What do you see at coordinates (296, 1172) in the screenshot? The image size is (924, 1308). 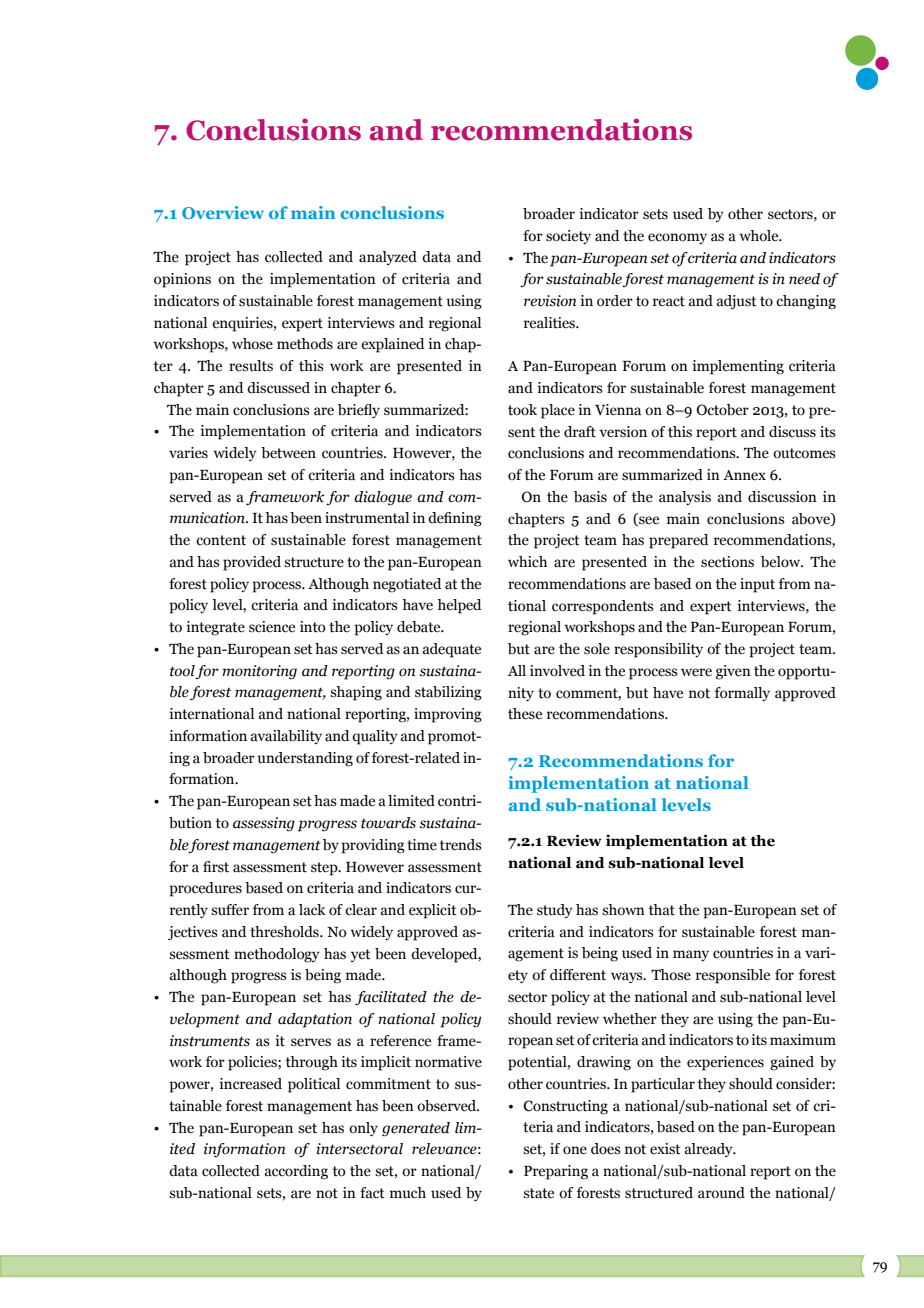 I see `according` at bounding box center [296, 1172].
